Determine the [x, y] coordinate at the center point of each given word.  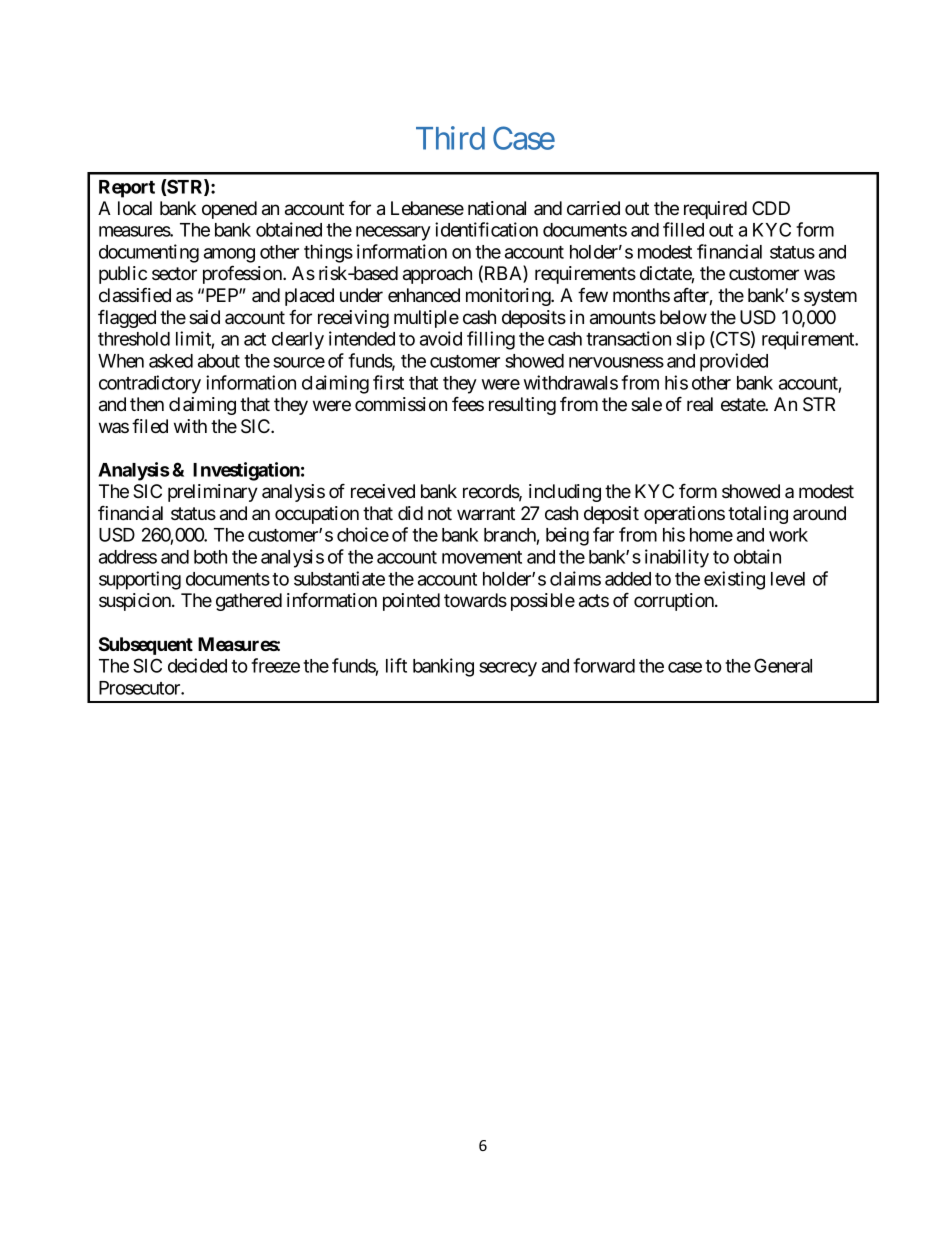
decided [197, 665]
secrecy [508, 669]
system [830, 297]
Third [450, 138]
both [210, 557]
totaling [758, 515]
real [700, 404]
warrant [486, 513]
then [147, 404]
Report [127, 189]
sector [174, 273]
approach [437, 275]
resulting [522, 406]
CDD [771, 208]
